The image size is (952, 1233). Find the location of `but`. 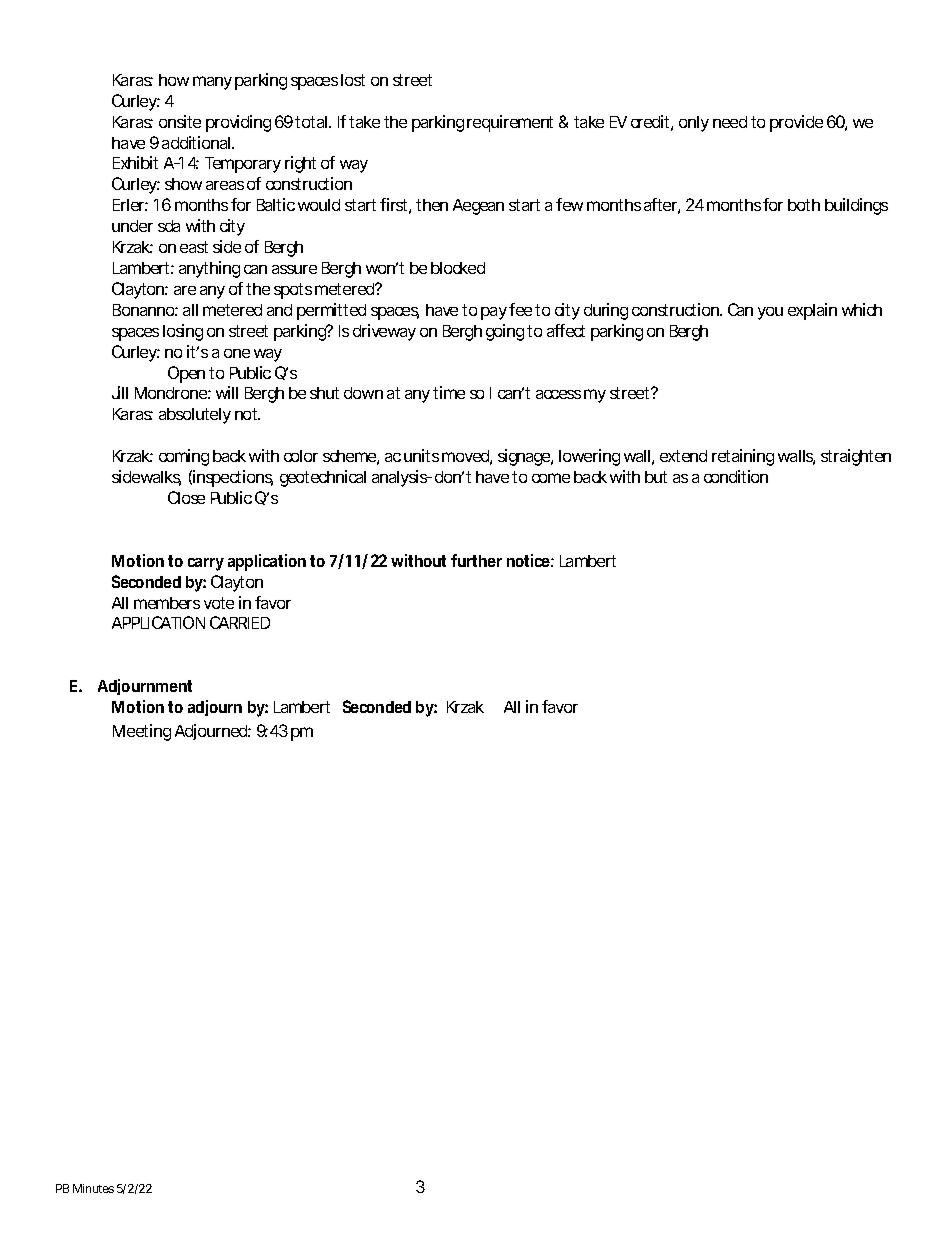

but is located at coordinates (656, 477).
